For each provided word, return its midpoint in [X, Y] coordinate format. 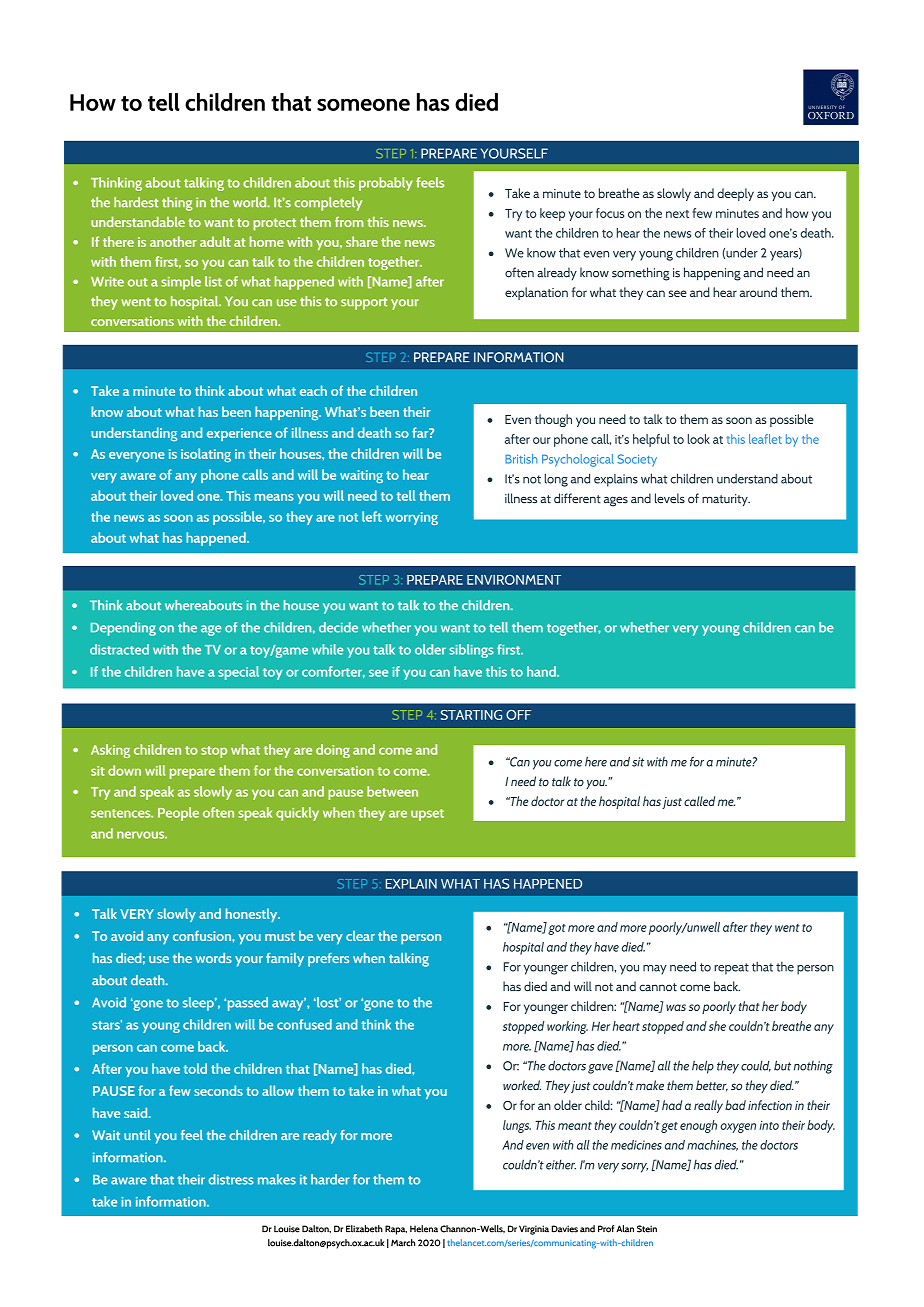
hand [542, 671]
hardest [136, 202]
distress [231, 1179]
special [238, 673]
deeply [735, 194]
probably [386, 184]
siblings [471, 651]
